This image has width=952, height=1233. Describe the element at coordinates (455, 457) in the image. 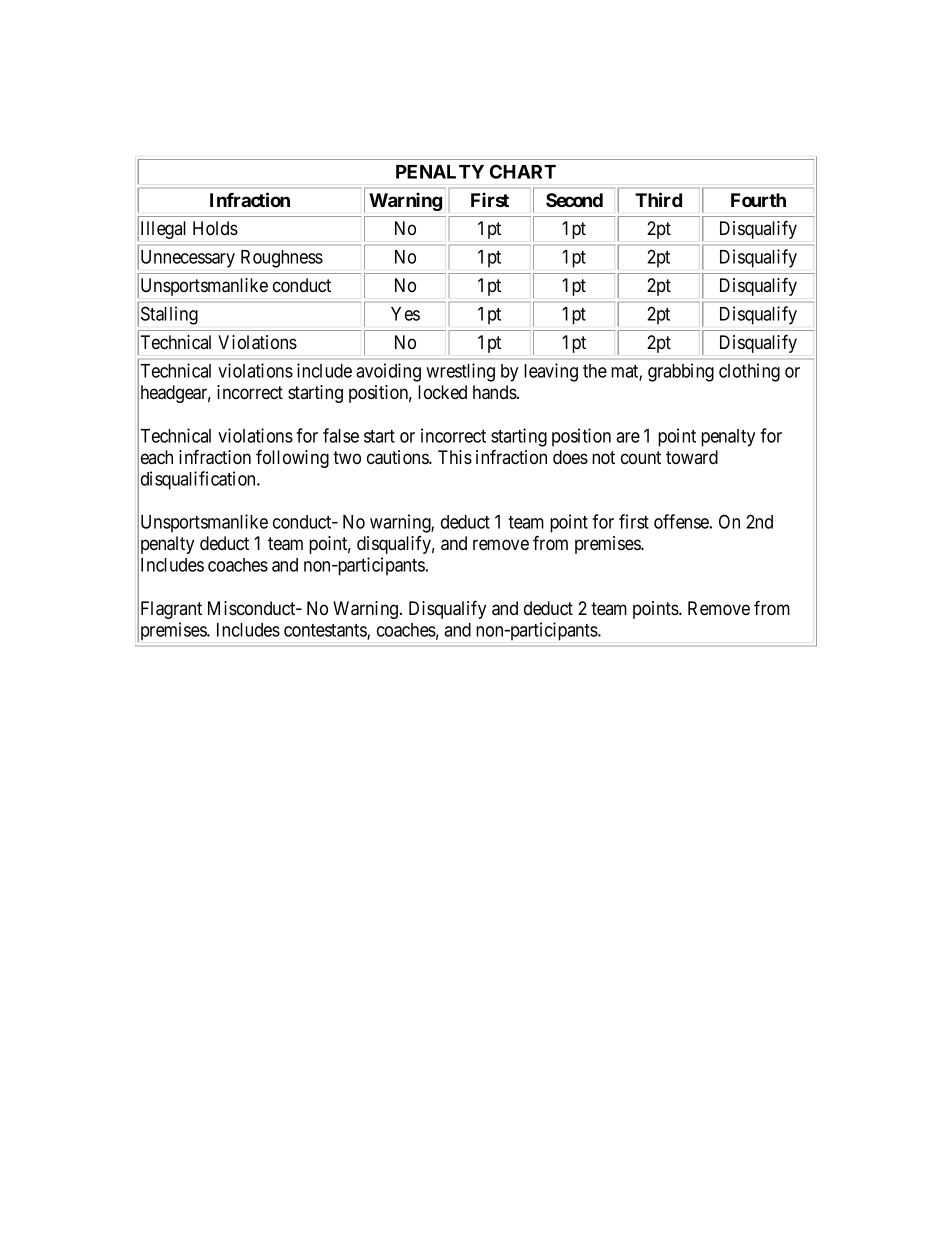

I see `This` at that location.
